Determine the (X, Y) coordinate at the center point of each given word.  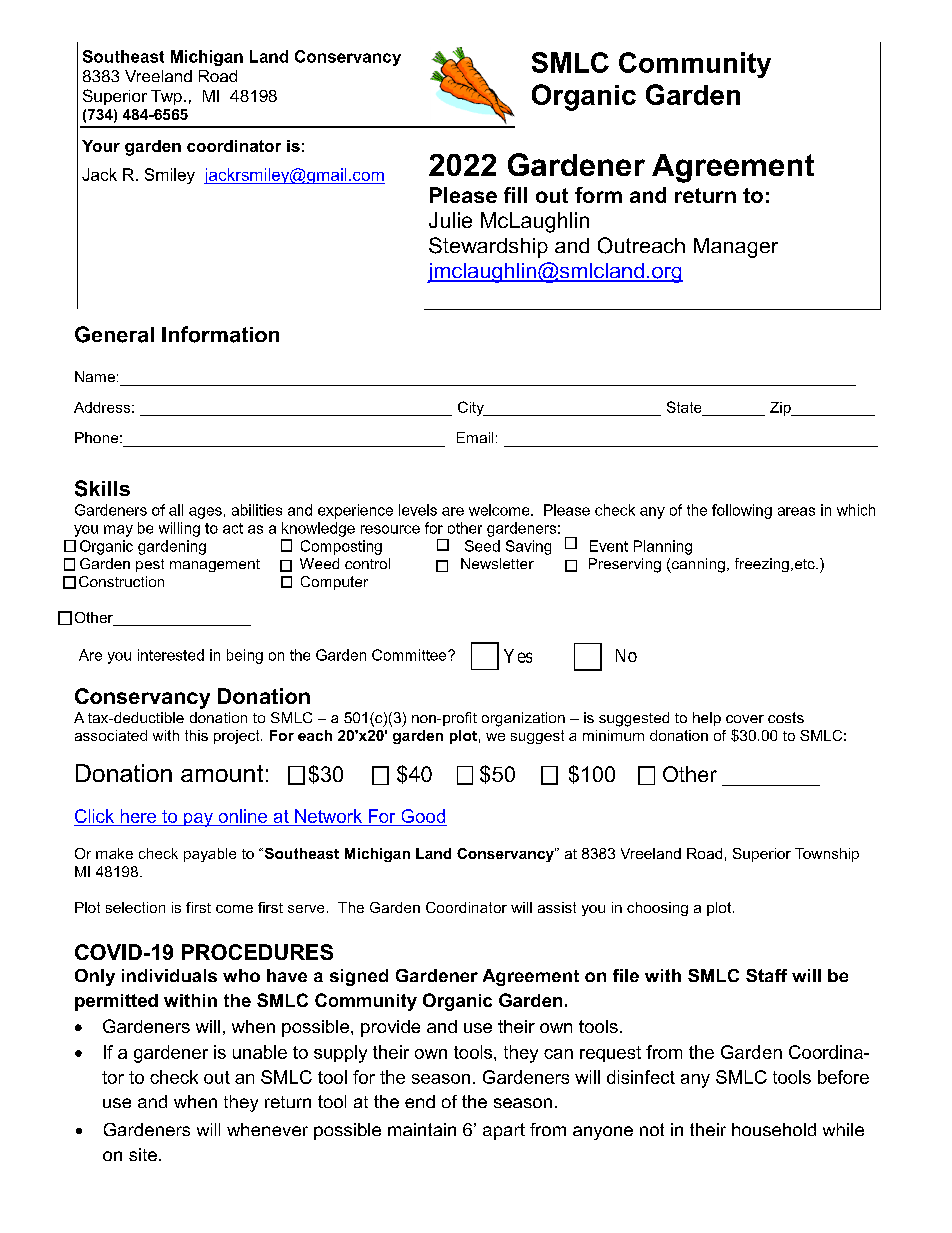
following (742, 511)
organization (523, 719)
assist (557, 907)
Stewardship (488, 247)
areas (796, 511)
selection (135, 907)
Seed (482, 546)
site (143, 1154)
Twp (166, 97)
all (176, 510)
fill (515, 195)
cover (745, 719)
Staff (766, 975)
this (196, 735)
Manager (736, 248)
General (114, 334)
